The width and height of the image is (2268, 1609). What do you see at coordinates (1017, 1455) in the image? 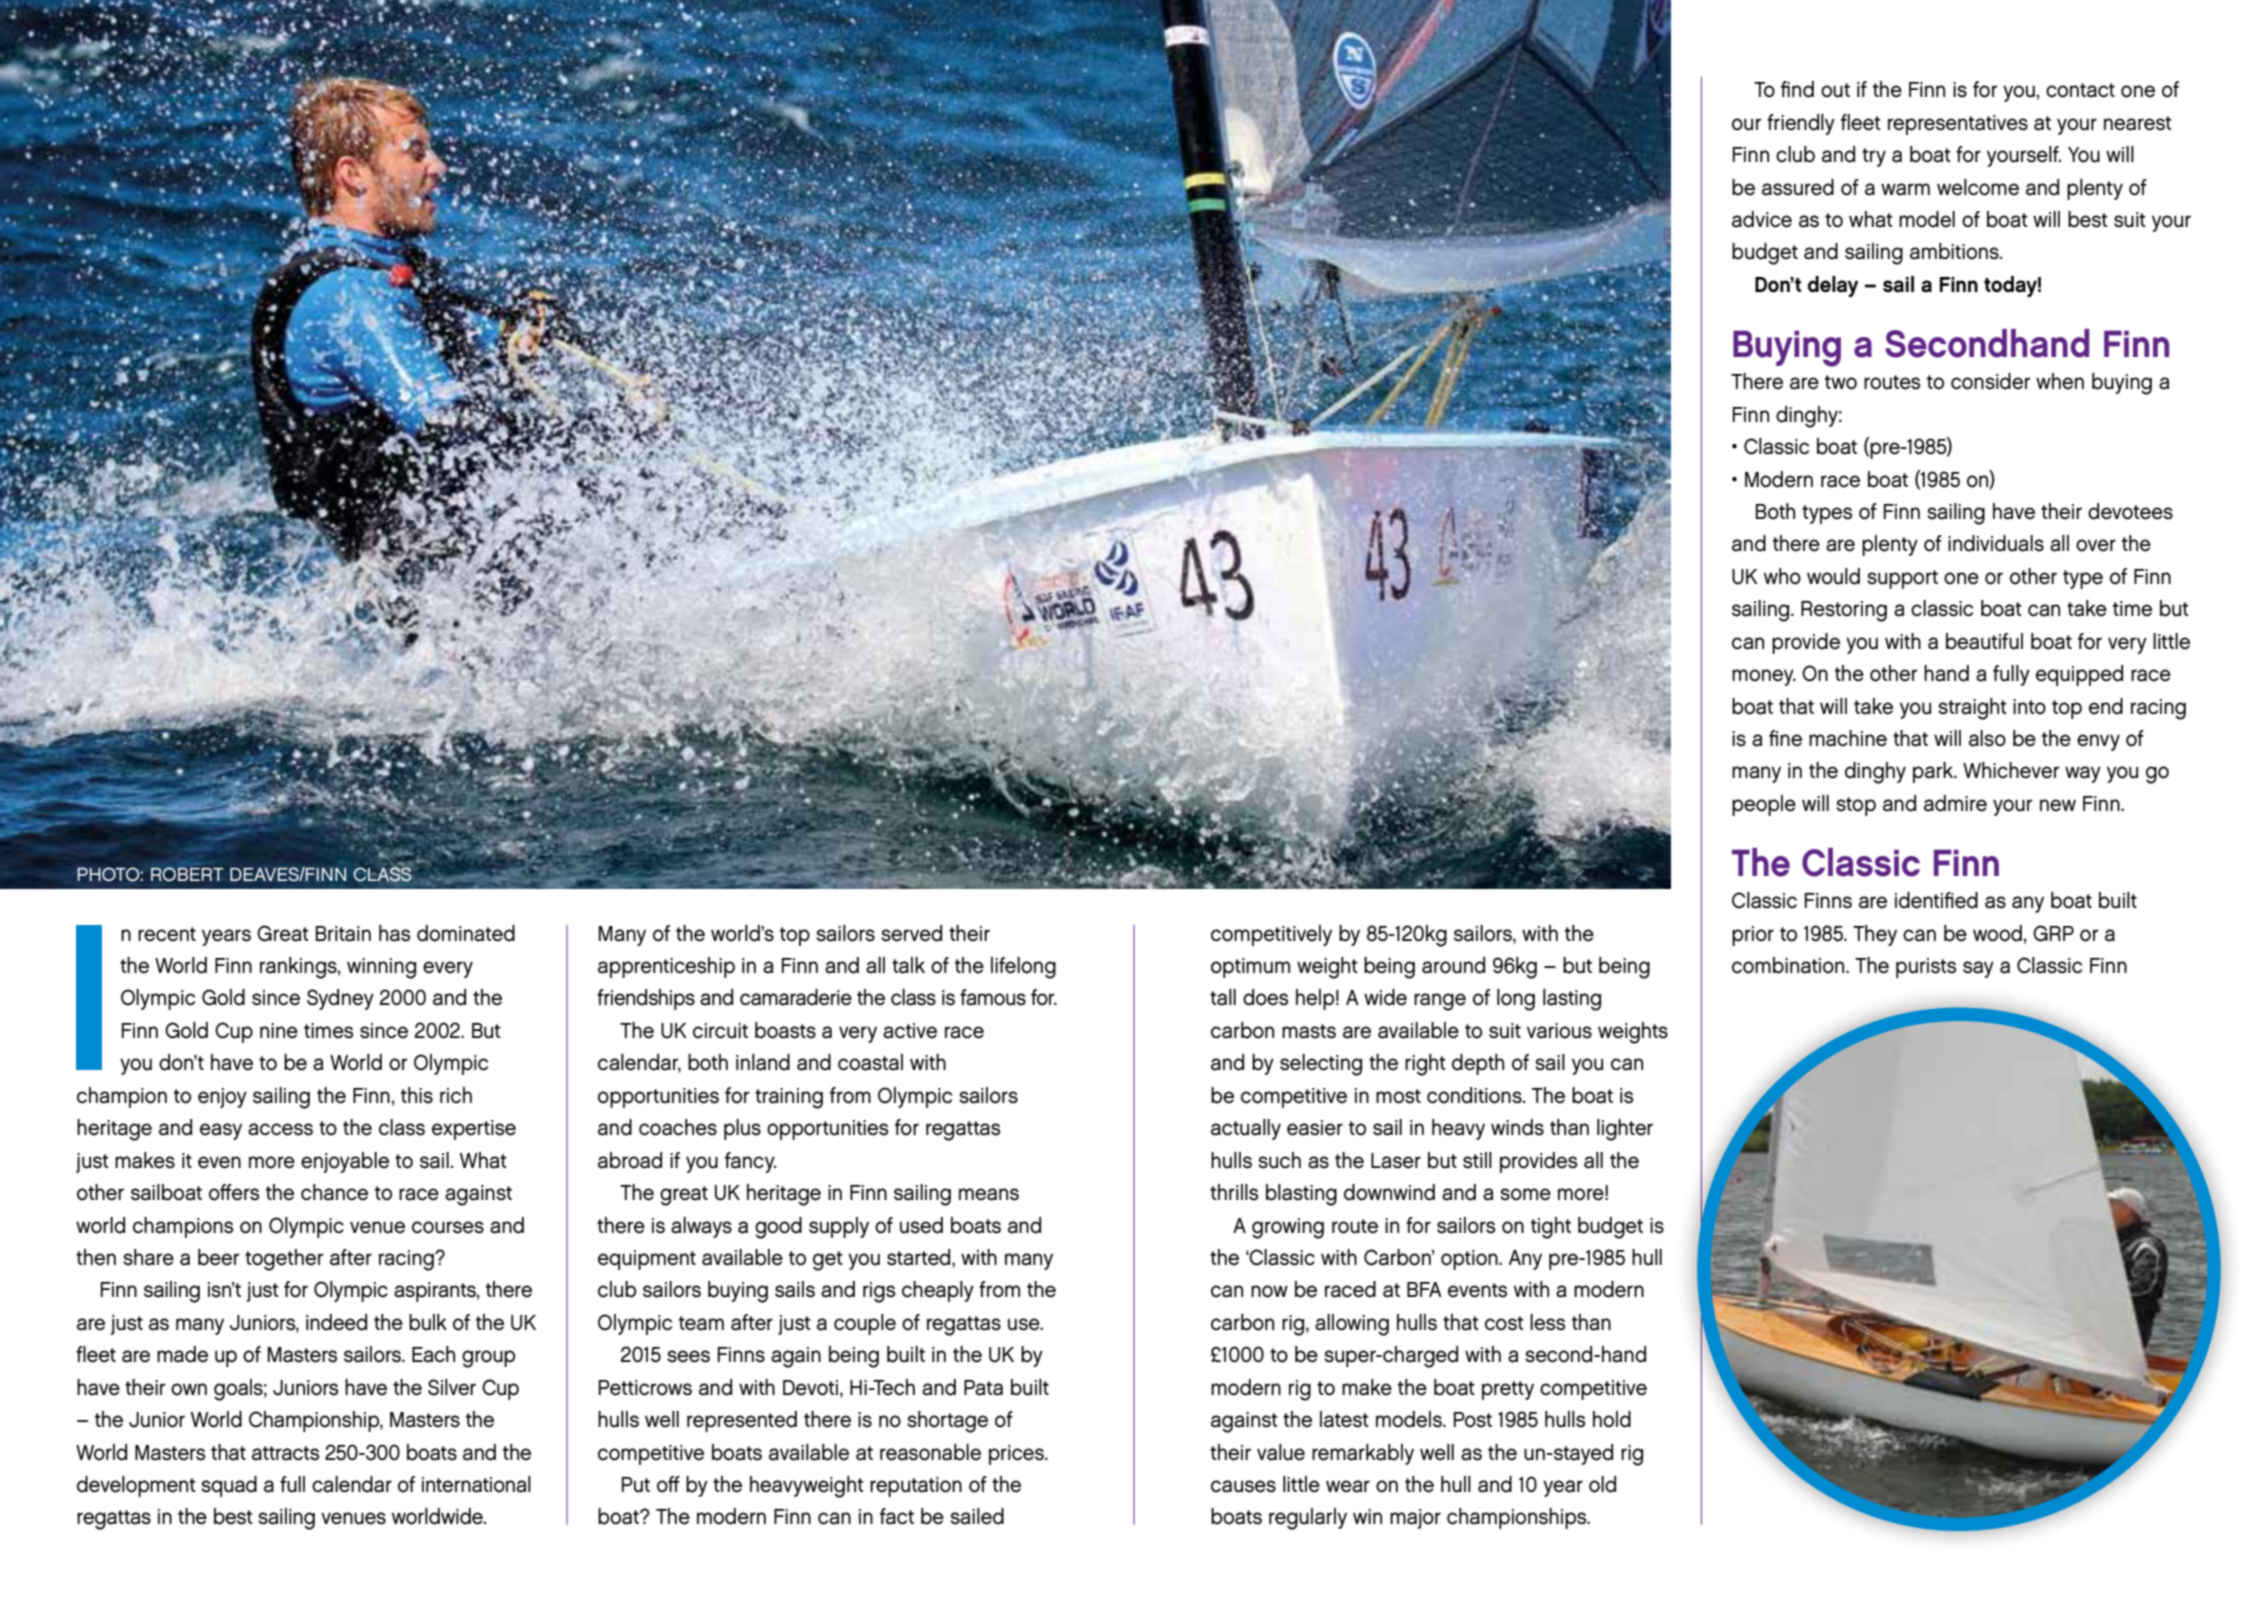
I see `prices` at bounding box center [1017, 1455].
